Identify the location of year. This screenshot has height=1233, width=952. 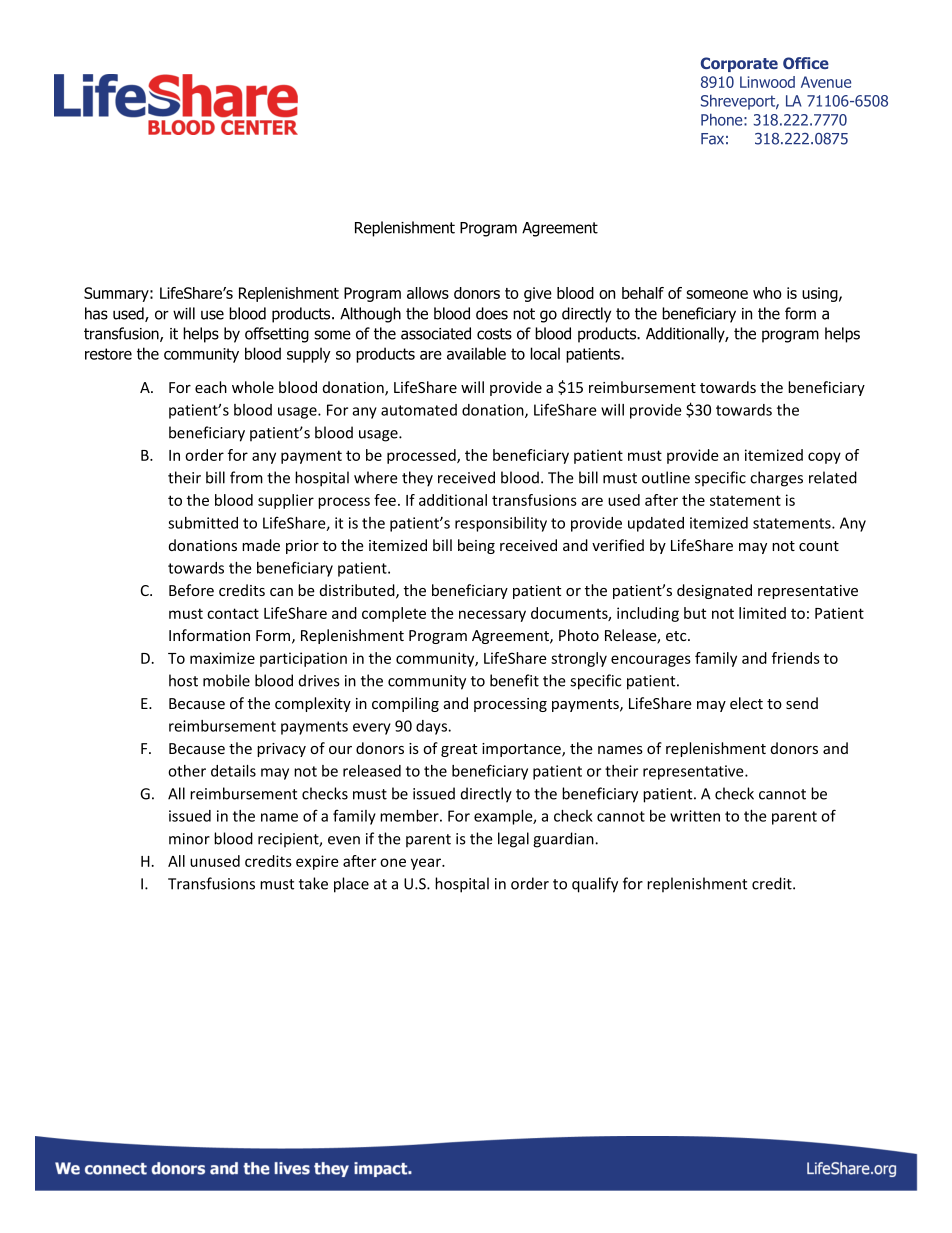
(427, 864).
